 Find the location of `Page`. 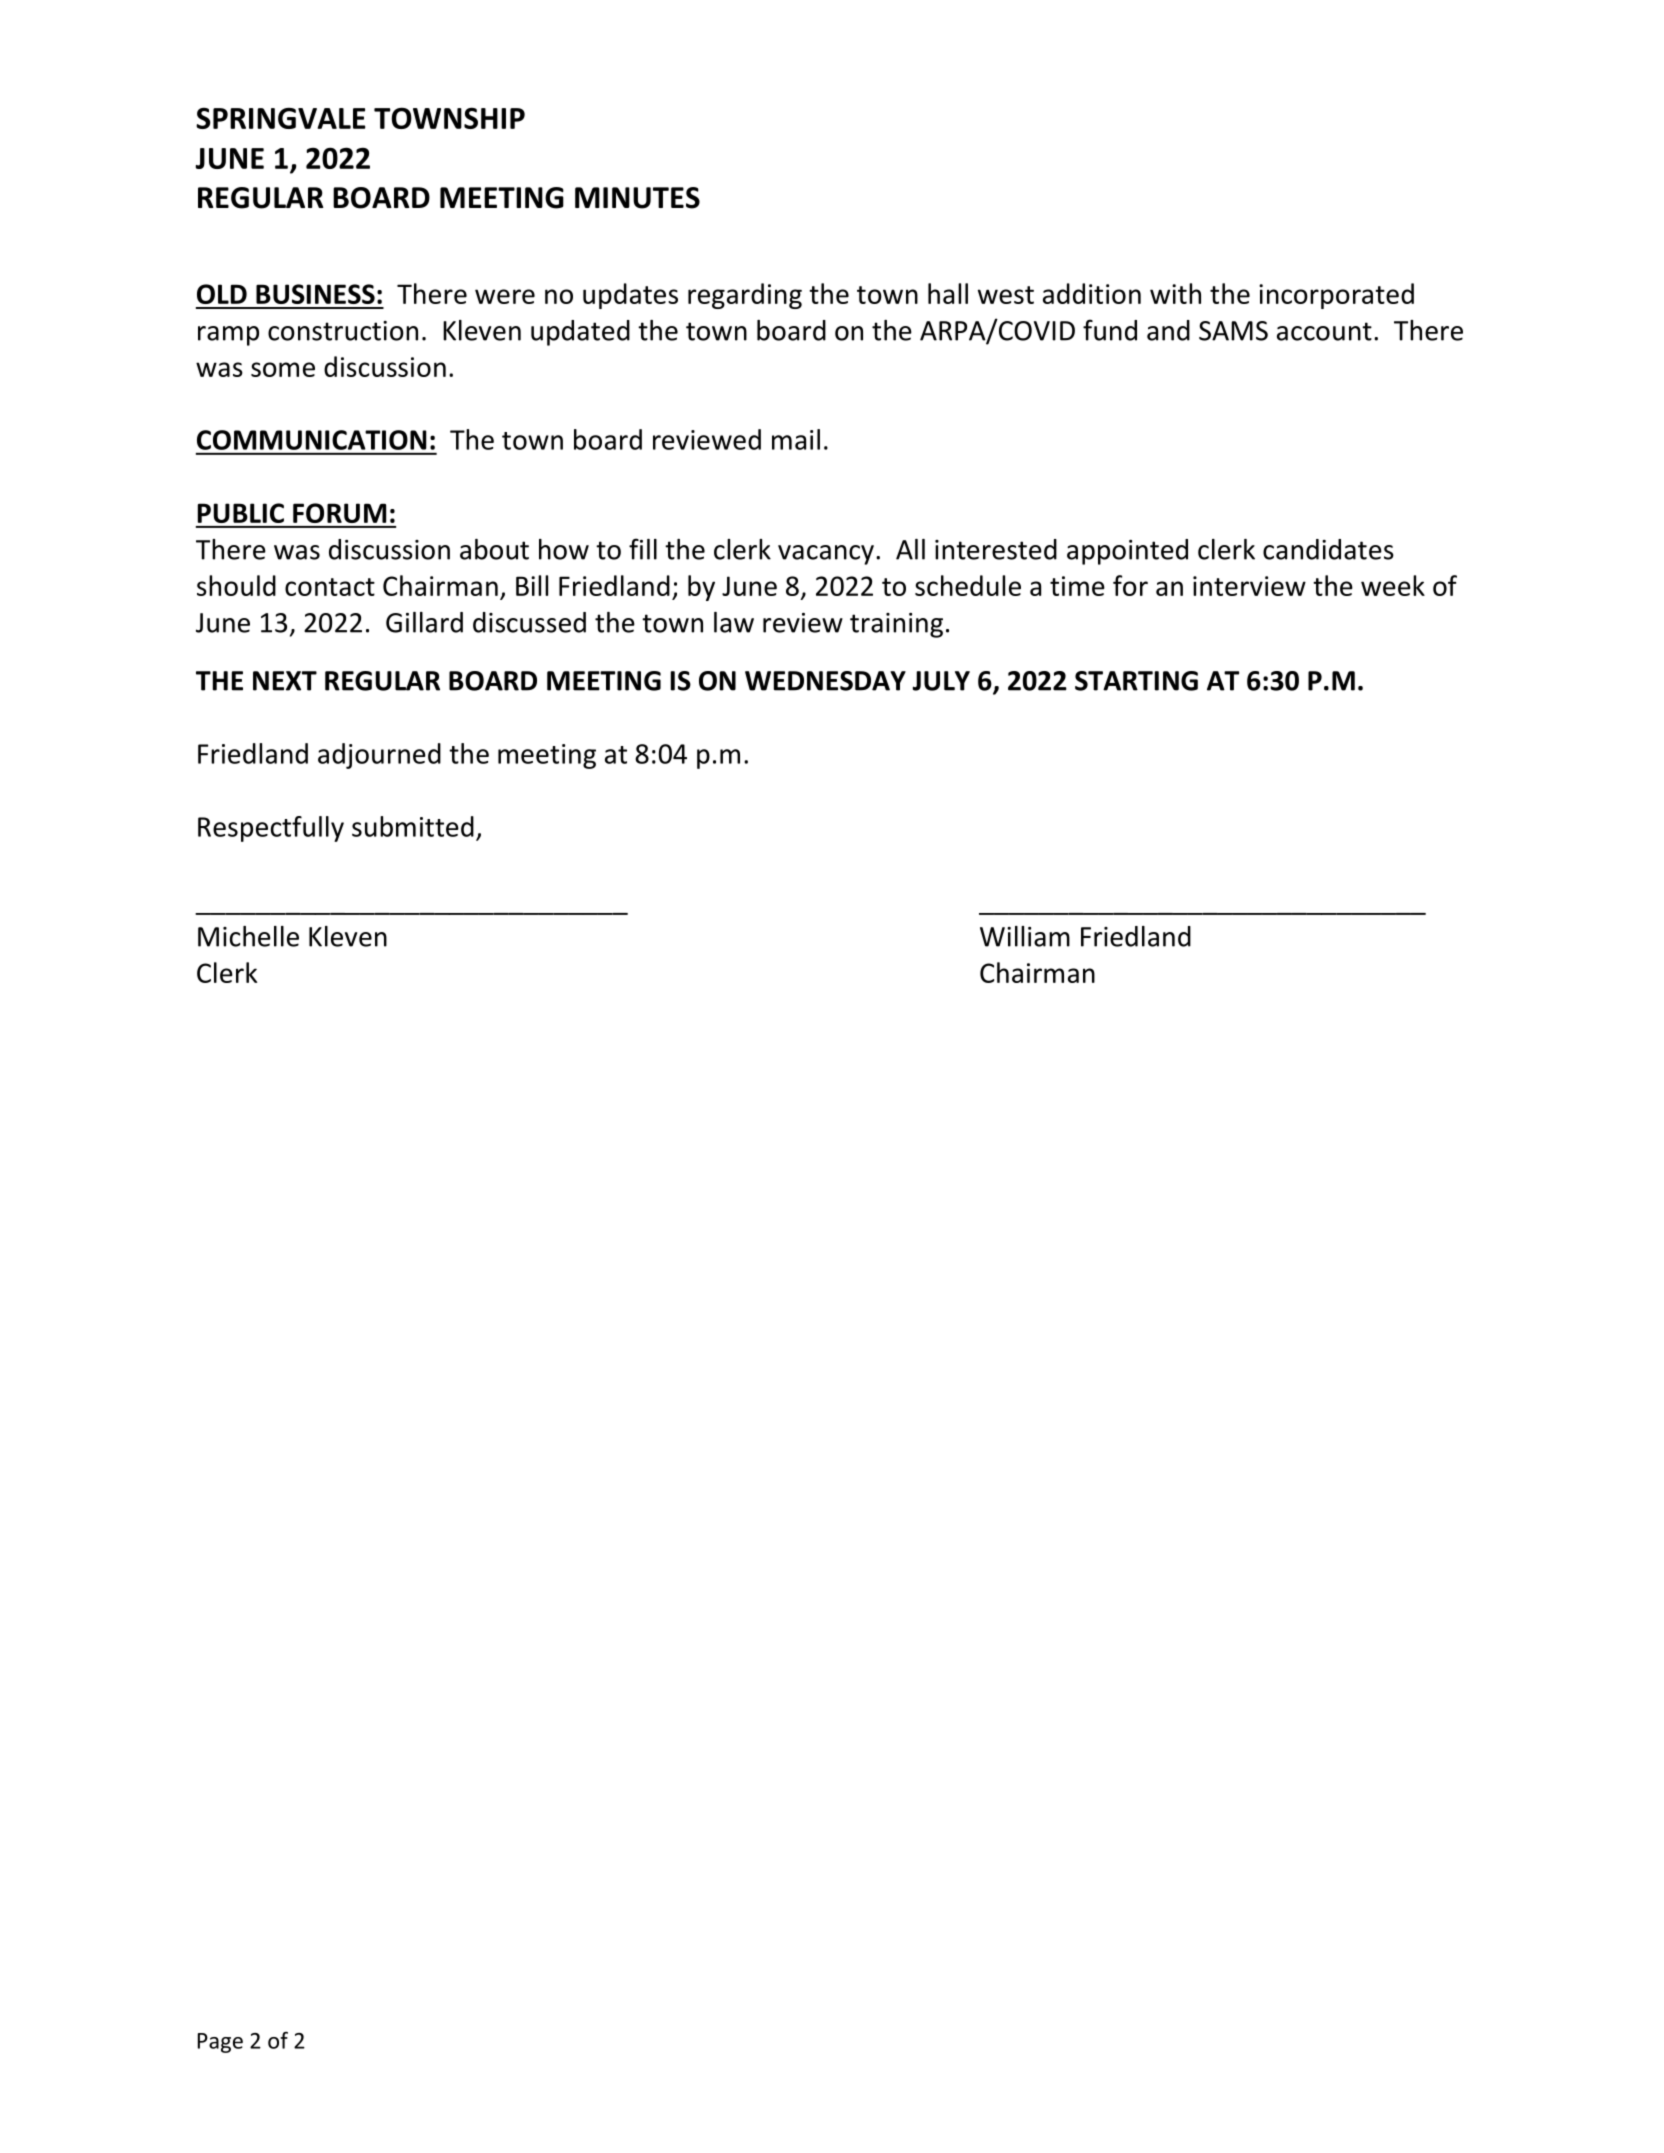

Page is located at coordinates (220, 2043).
